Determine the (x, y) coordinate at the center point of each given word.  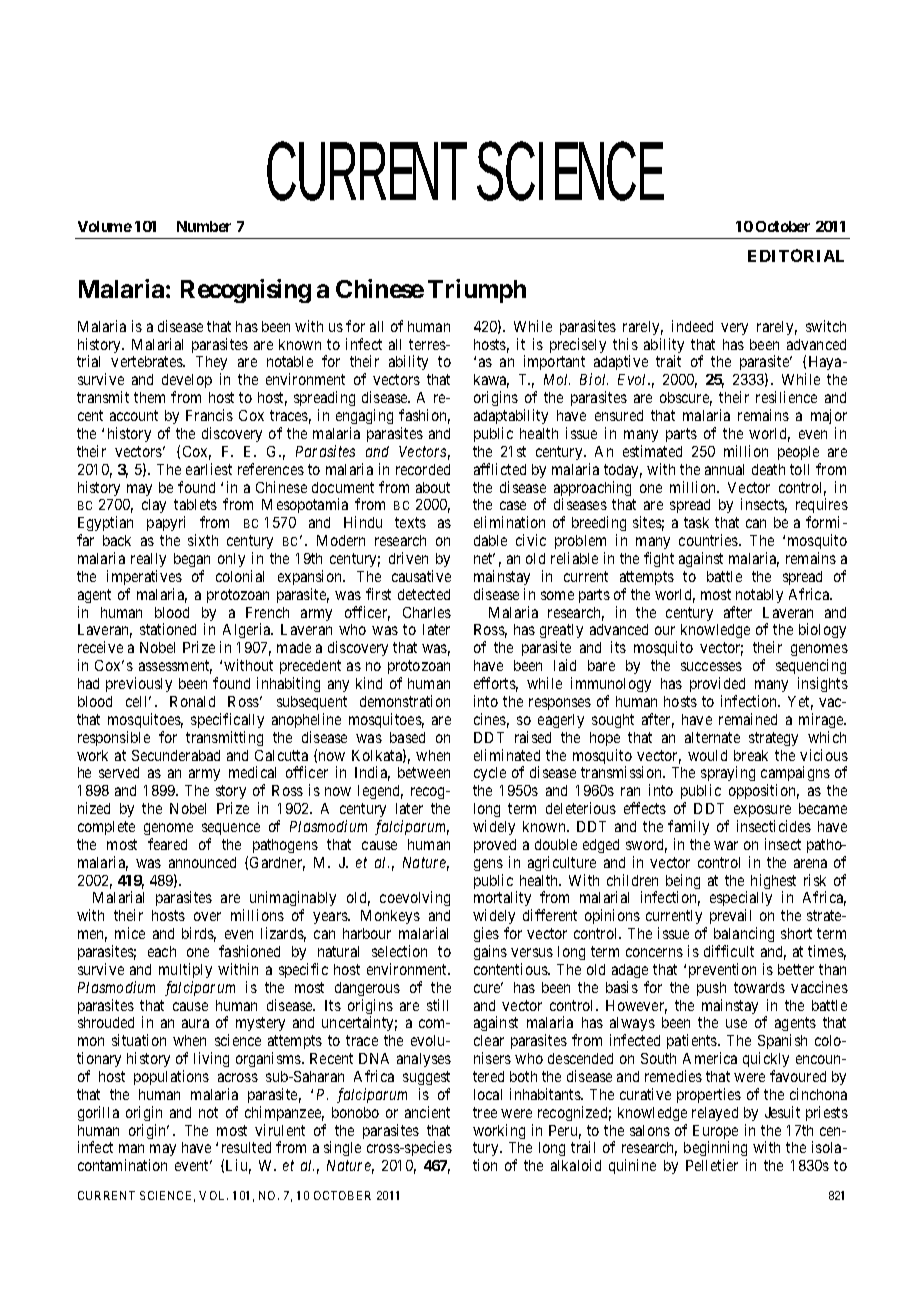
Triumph (477, 291)
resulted (246, 1147)
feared (167, 844)
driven (408, 558)
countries (709, 540)
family (688, 827)
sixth (203, 540)
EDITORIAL (796, 255)
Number (204, 226)
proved (495, 846)
